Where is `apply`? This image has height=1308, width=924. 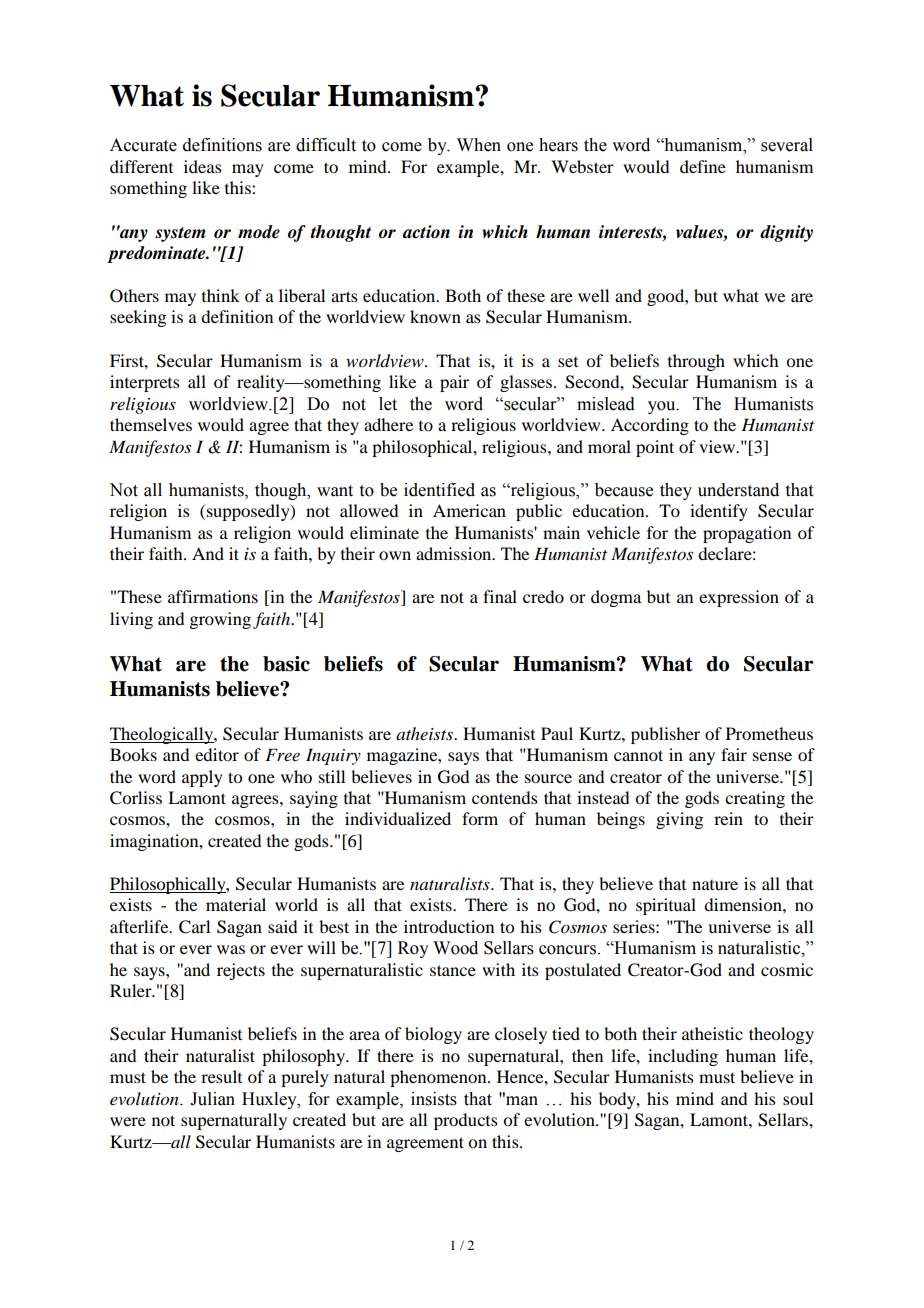
apply is located at coordinates (202, 778).
